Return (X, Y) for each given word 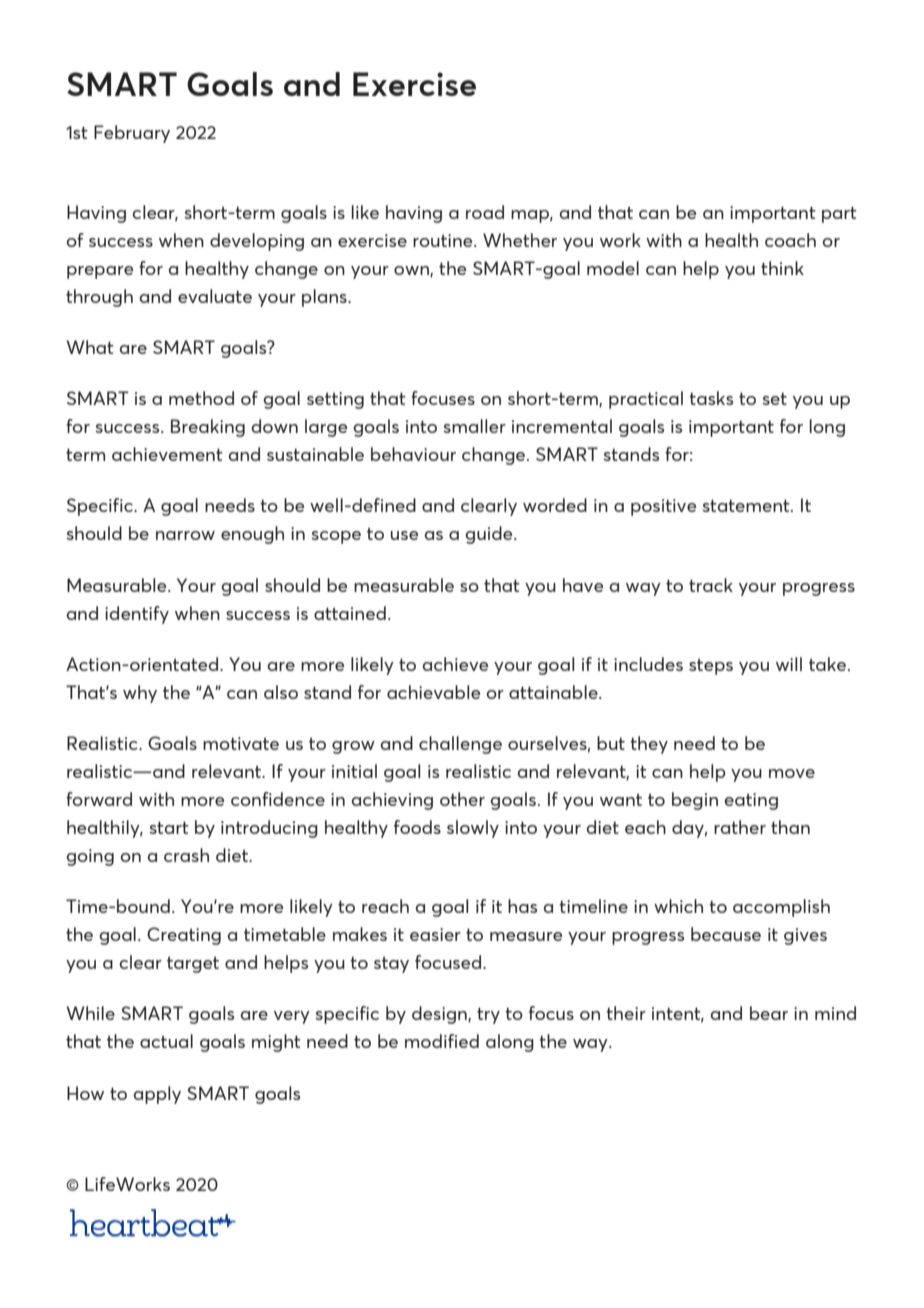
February (132, 134)
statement (747, 505)
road (485, 212)
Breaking (208, 428)
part (839, 214)
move (792, 773)
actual (166, 1041)
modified (442, 1041)
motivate (241, 743)
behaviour (413, 454)
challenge (460, 745)
